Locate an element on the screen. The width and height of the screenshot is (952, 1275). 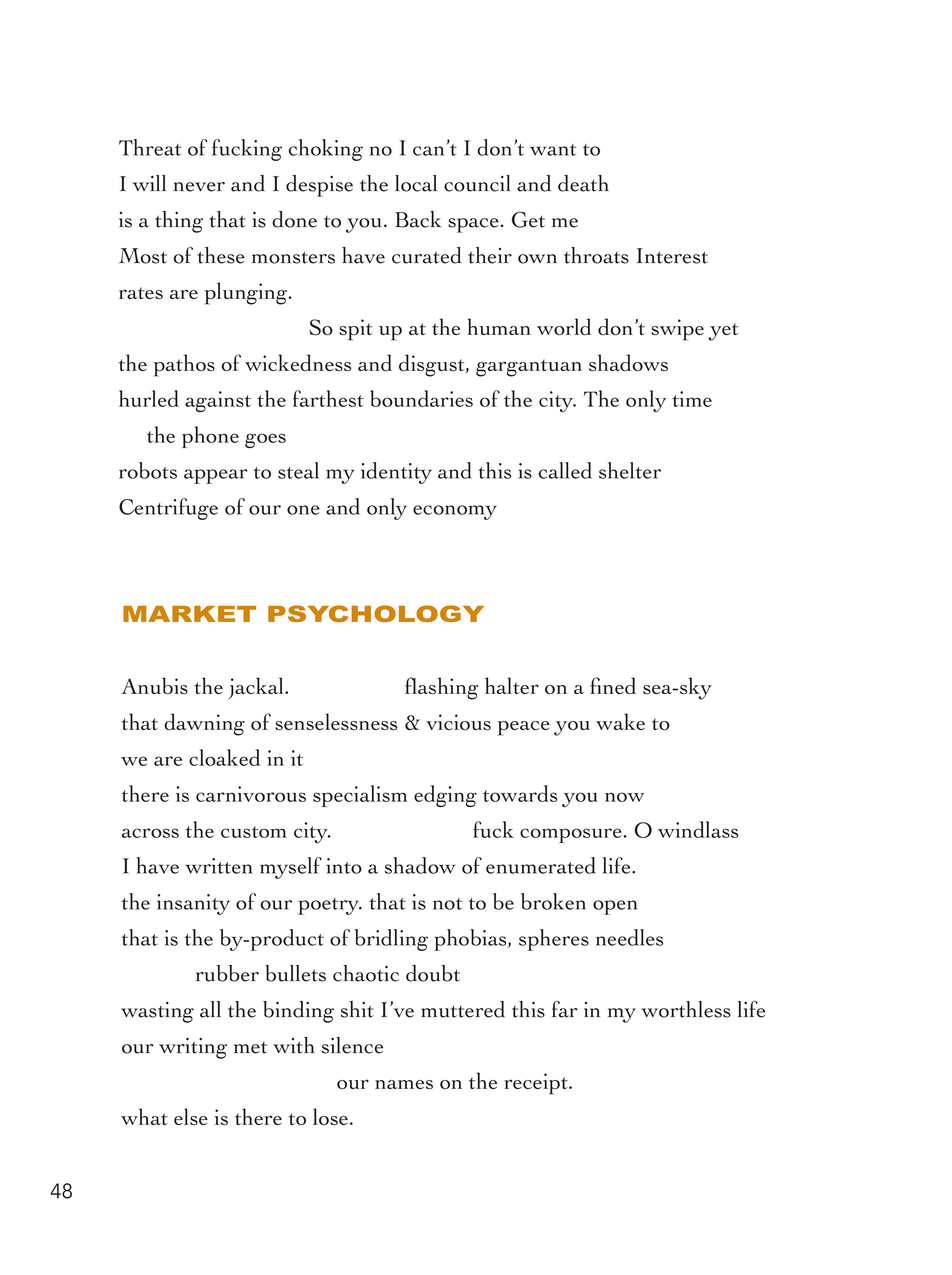
now is located at coordinates (624, 797).
